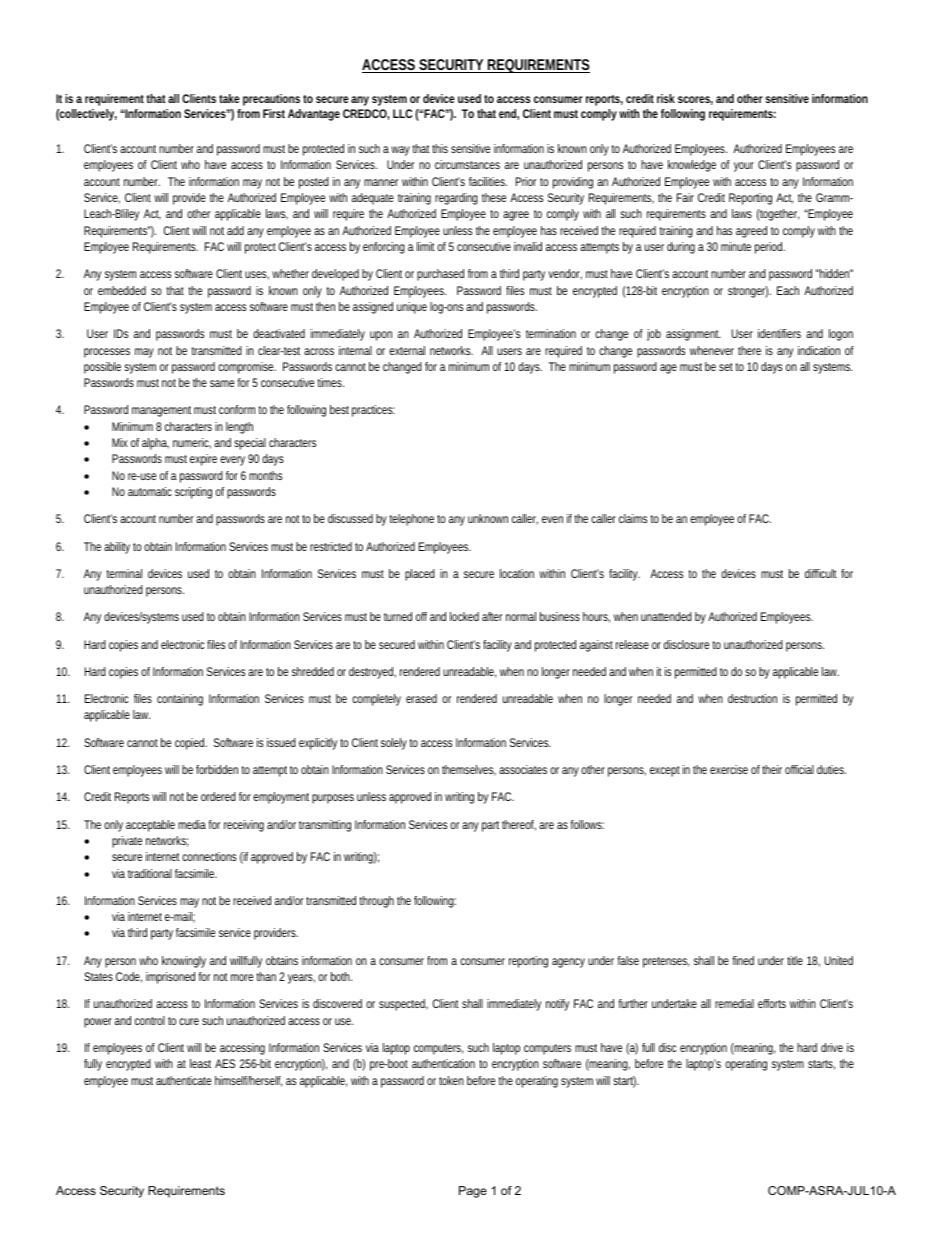  What do you see at coordinates (832, 1047) in the page?
I see `drive` at bounding box center [832, 1047].
